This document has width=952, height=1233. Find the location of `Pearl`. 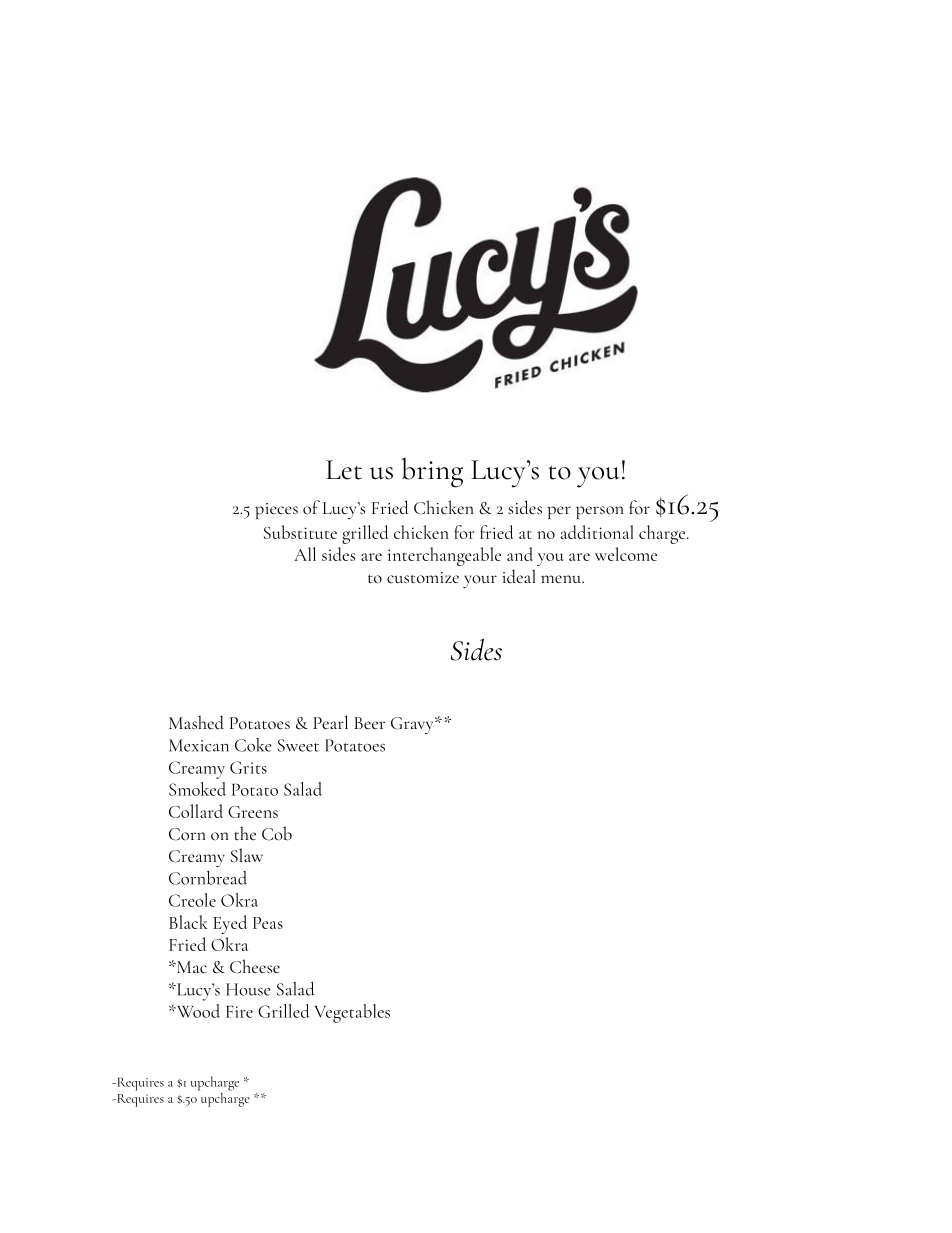

Pearl is located at coordinates (330, 722).
